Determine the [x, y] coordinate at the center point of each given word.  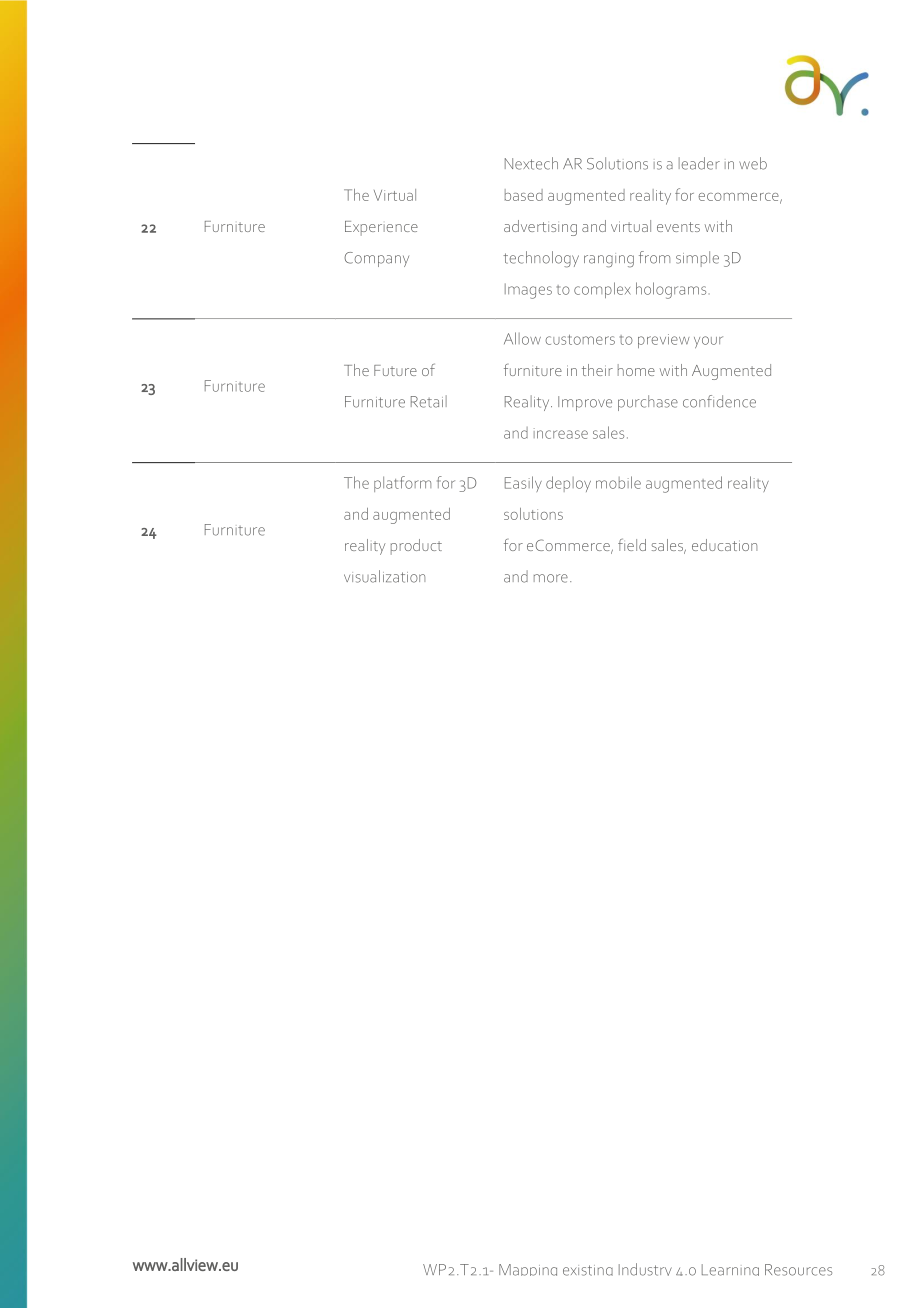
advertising [540, 228]
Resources [798, 1270]
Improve [585, 403]
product [416, 547]
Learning [730, 1270]
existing [588, 1270]
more [551, 578]
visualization [384, 576]
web [753, 163]
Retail [429, 401]
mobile [618, 482]
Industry [645, 1269]
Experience [381, 228]
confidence [719, 401]
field [632, 544]
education [724, 545]
